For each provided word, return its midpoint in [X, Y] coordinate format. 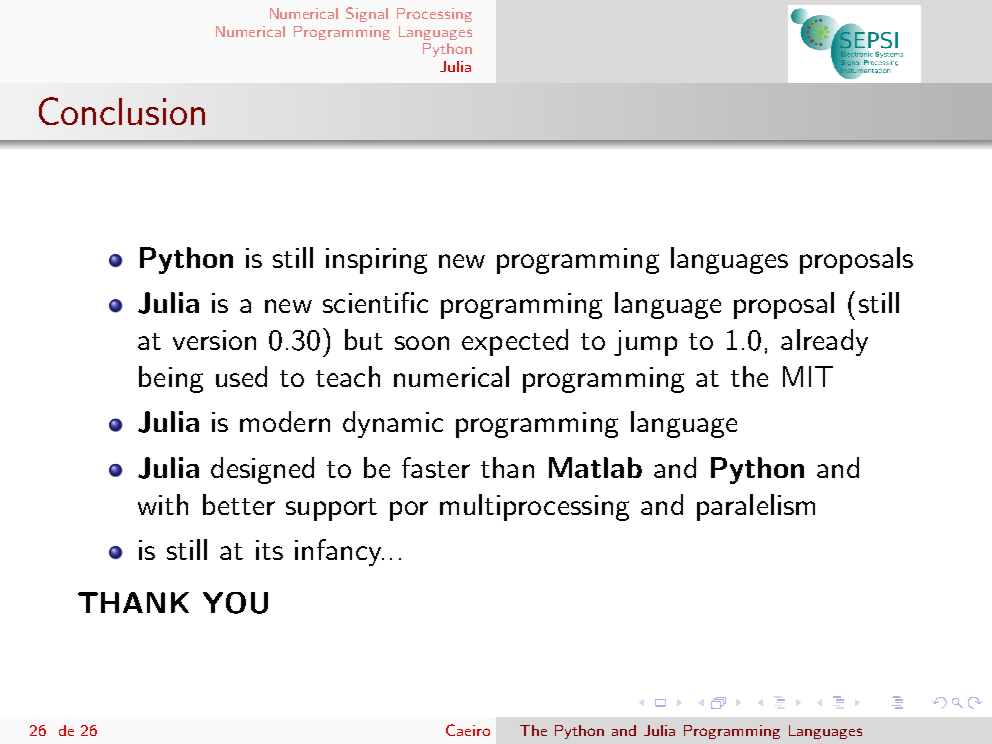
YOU [235, 603]
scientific [375, 302]
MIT [808, 376]
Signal [367, 14]
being [171, 379]
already [824, 342]
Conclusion [122, 111]
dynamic [393, 424]
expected [515, 342]
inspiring [376, 261]
